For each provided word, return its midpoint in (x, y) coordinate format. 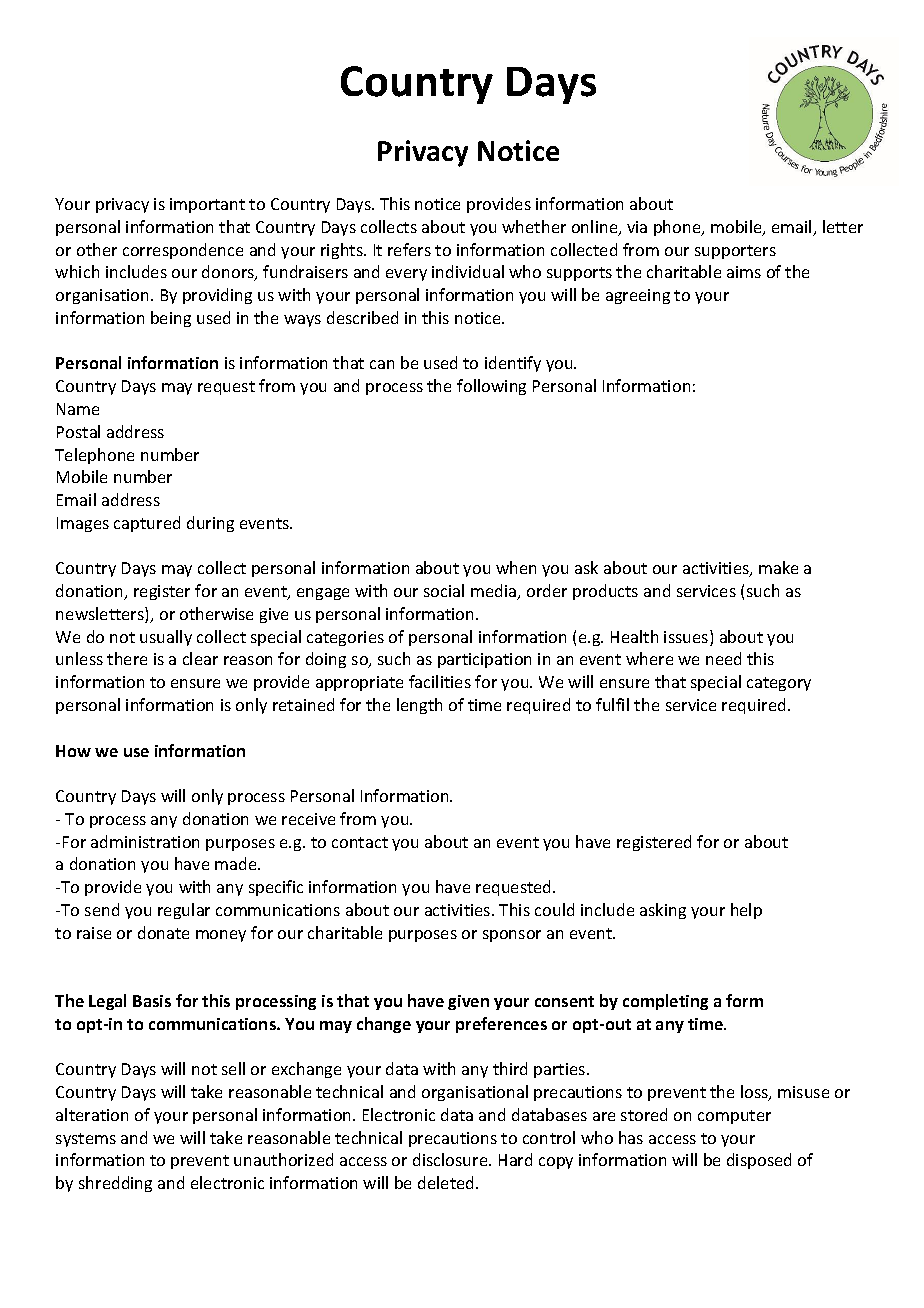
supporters (735, 252)
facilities (440, 681)
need (723, 658)
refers (409, 249)
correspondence (183, 251)
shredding (115, 1184)
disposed (759, 1161)
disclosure (451, 1159)
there (127, 658)
